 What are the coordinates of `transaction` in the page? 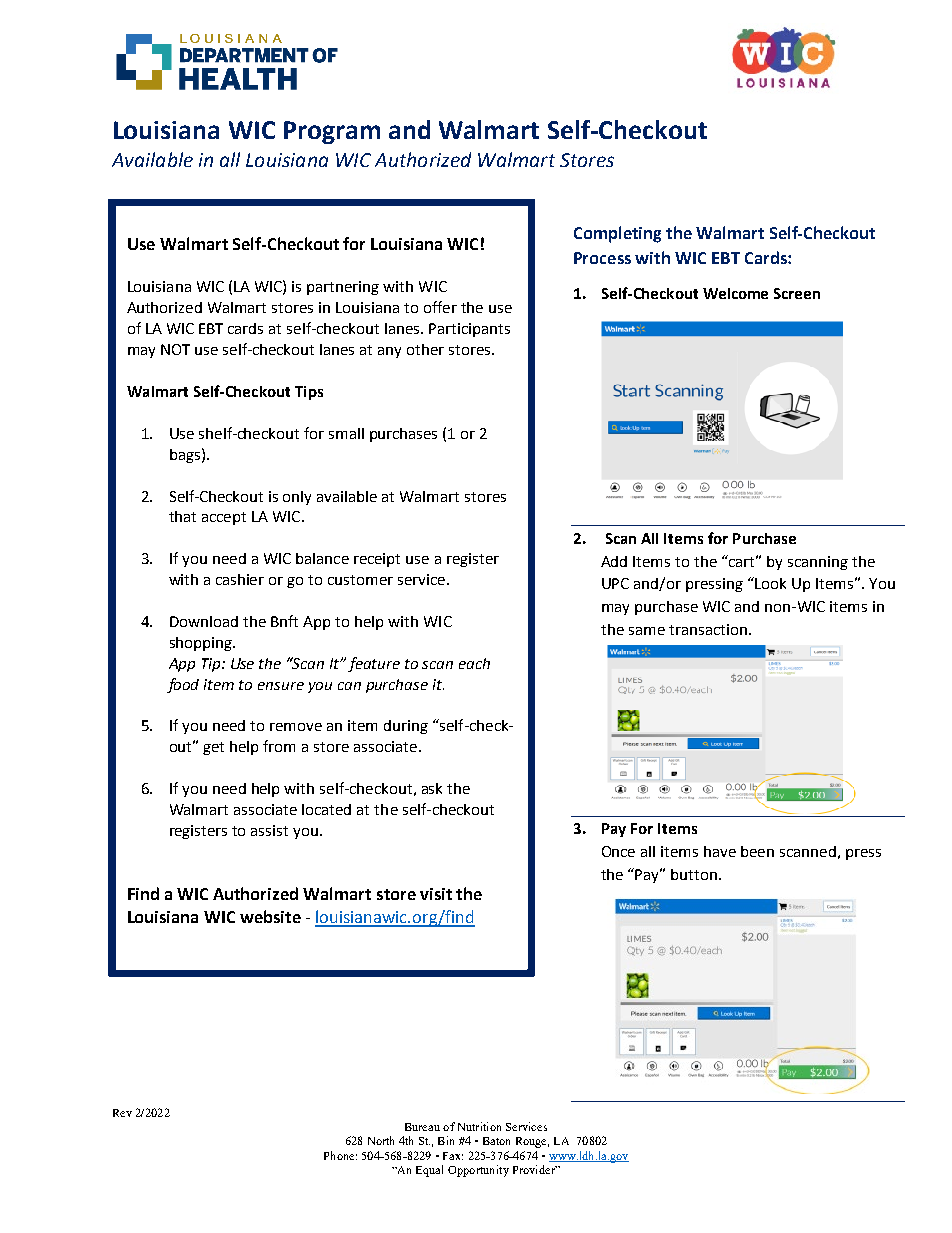 It's located at (708, 629).
